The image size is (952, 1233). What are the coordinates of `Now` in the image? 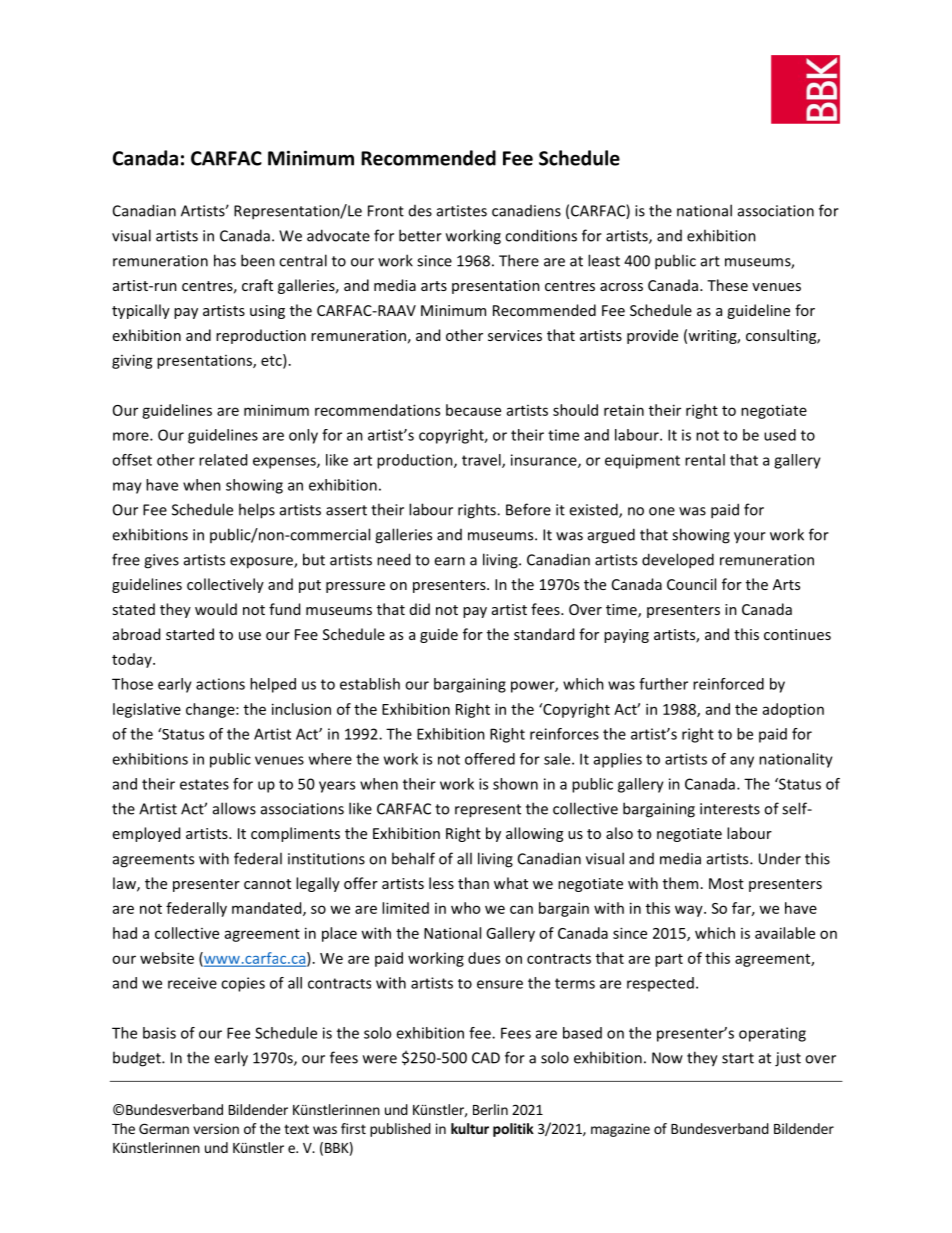 It's located at (667, 1058).
